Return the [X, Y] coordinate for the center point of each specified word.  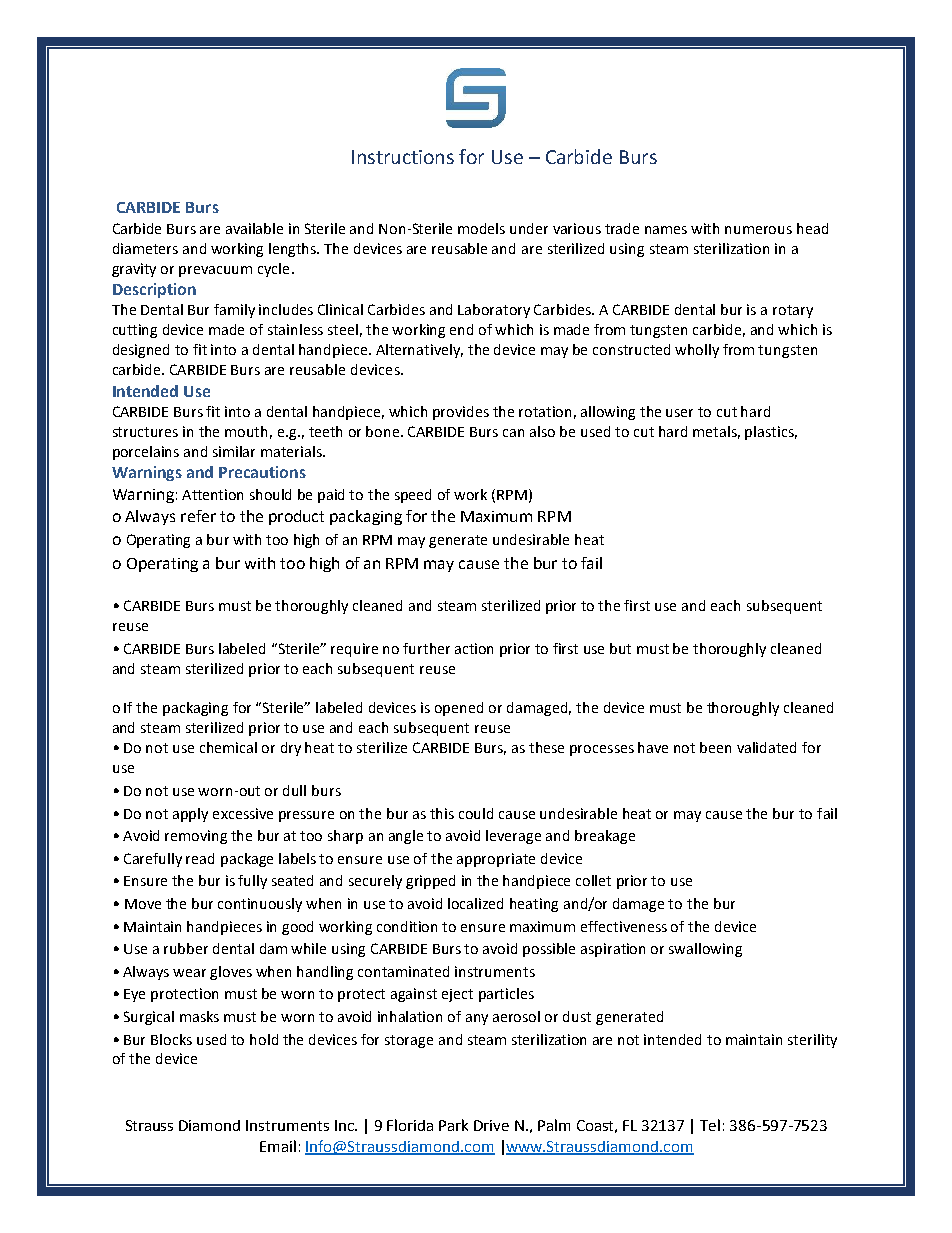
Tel [710, 1125]
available [254, 228]
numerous [758, 230]
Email [278, 1146]
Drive [491, 1125]
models [481, 228]
